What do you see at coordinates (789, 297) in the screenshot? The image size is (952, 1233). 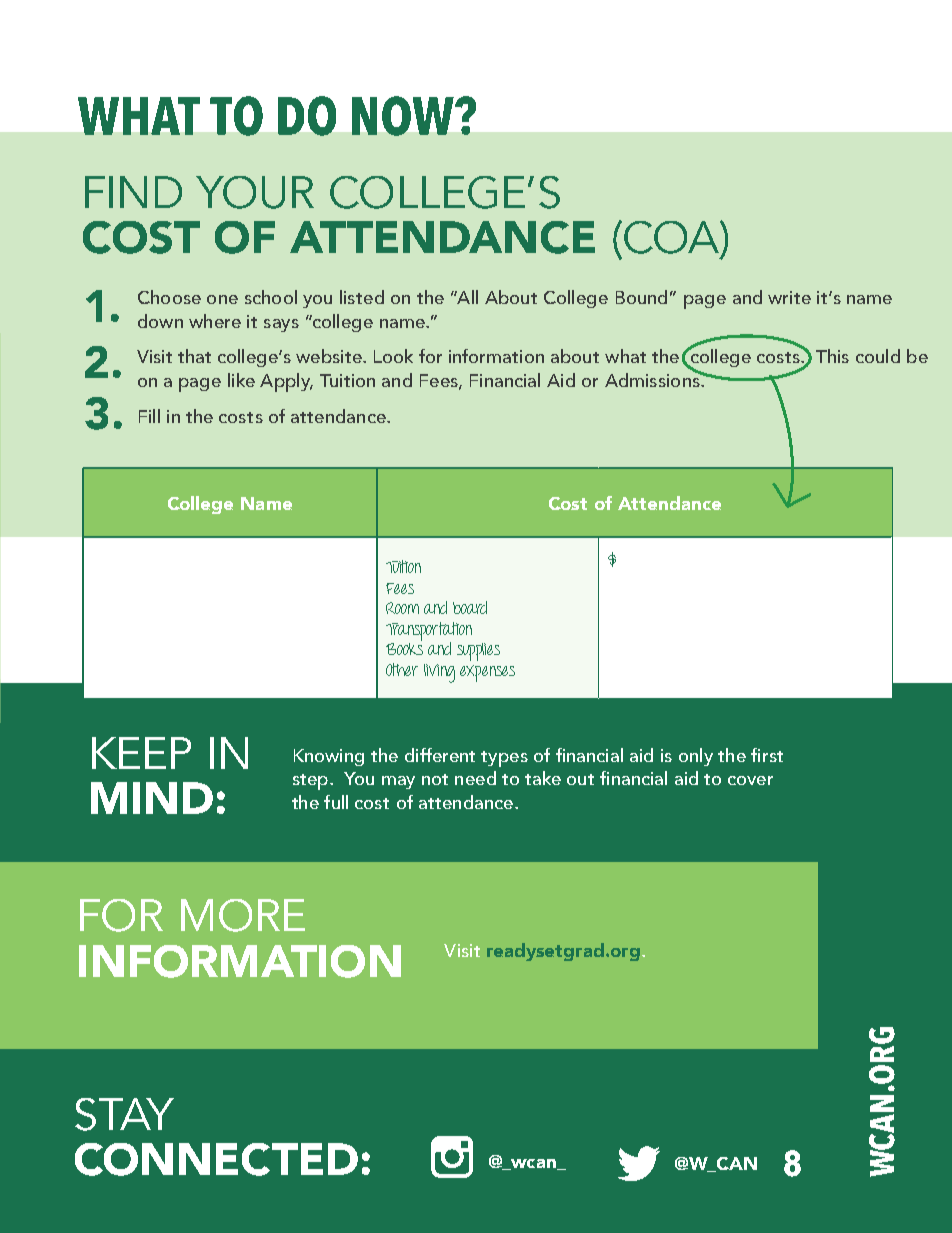 I see `write` at bounding box center [789, 297].
